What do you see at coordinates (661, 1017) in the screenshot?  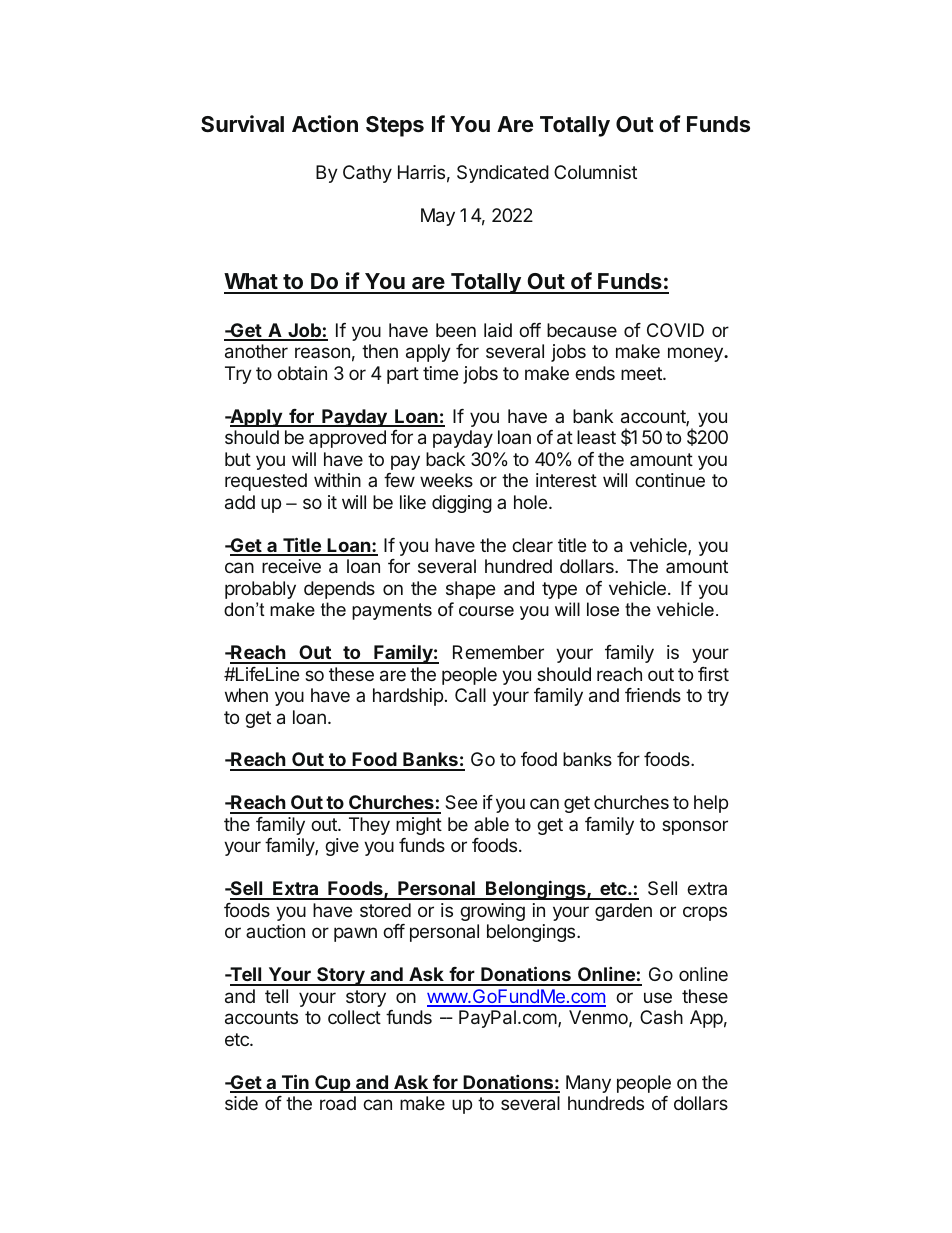 I see `Cash` at bounding box center [661, 1017].
